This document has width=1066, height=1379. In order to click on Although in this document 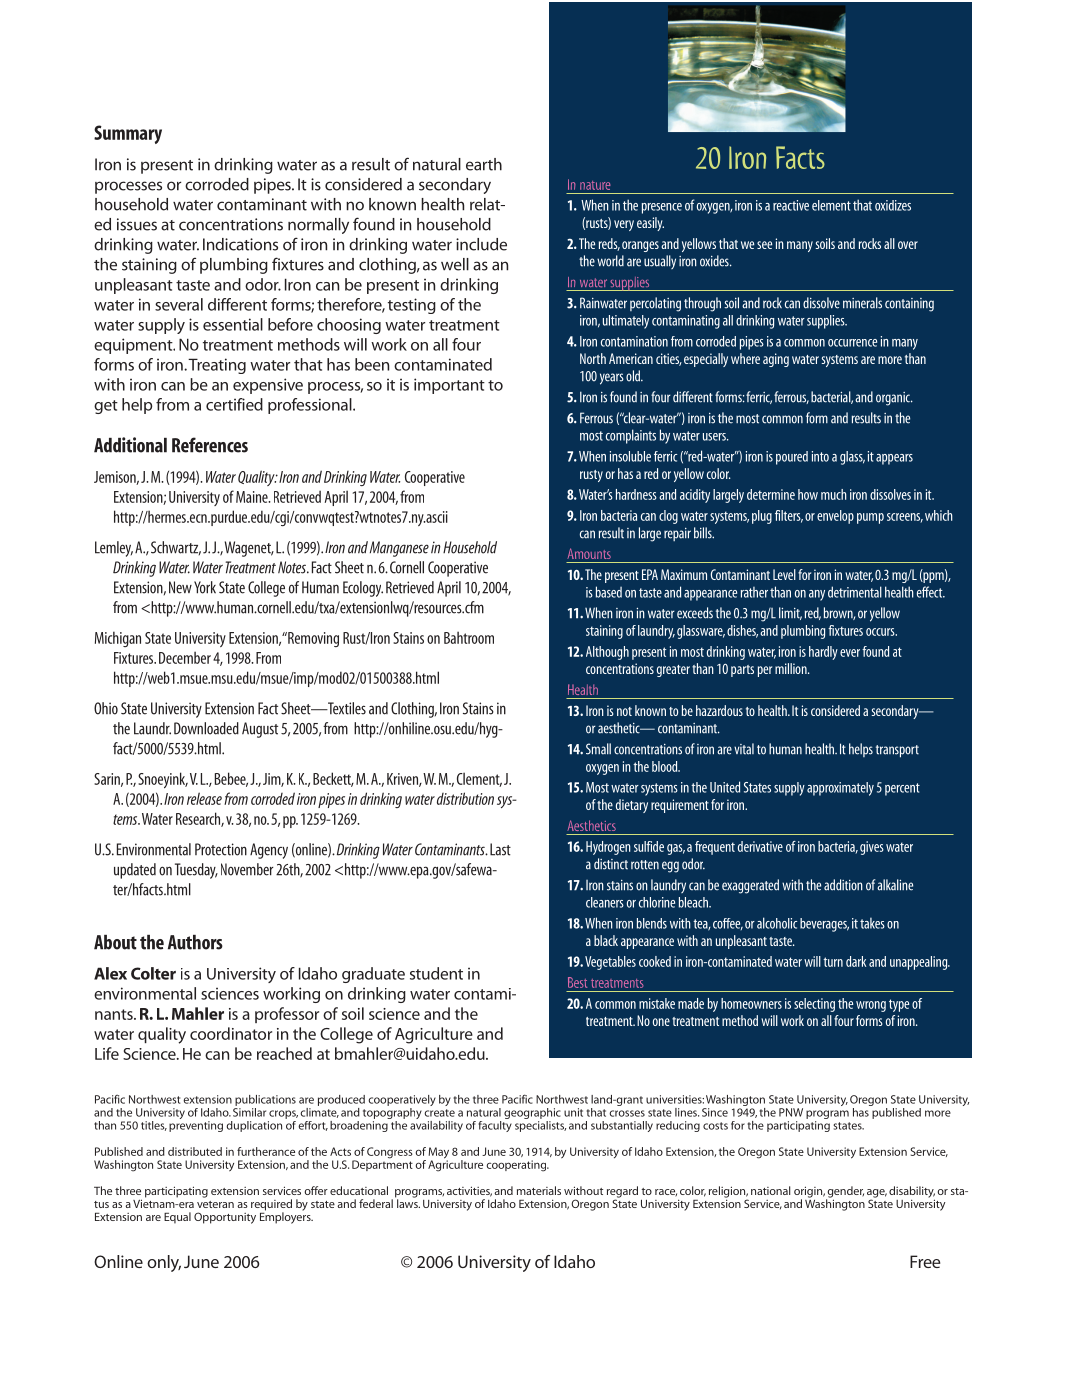, I will do `click(607, 653)`.
